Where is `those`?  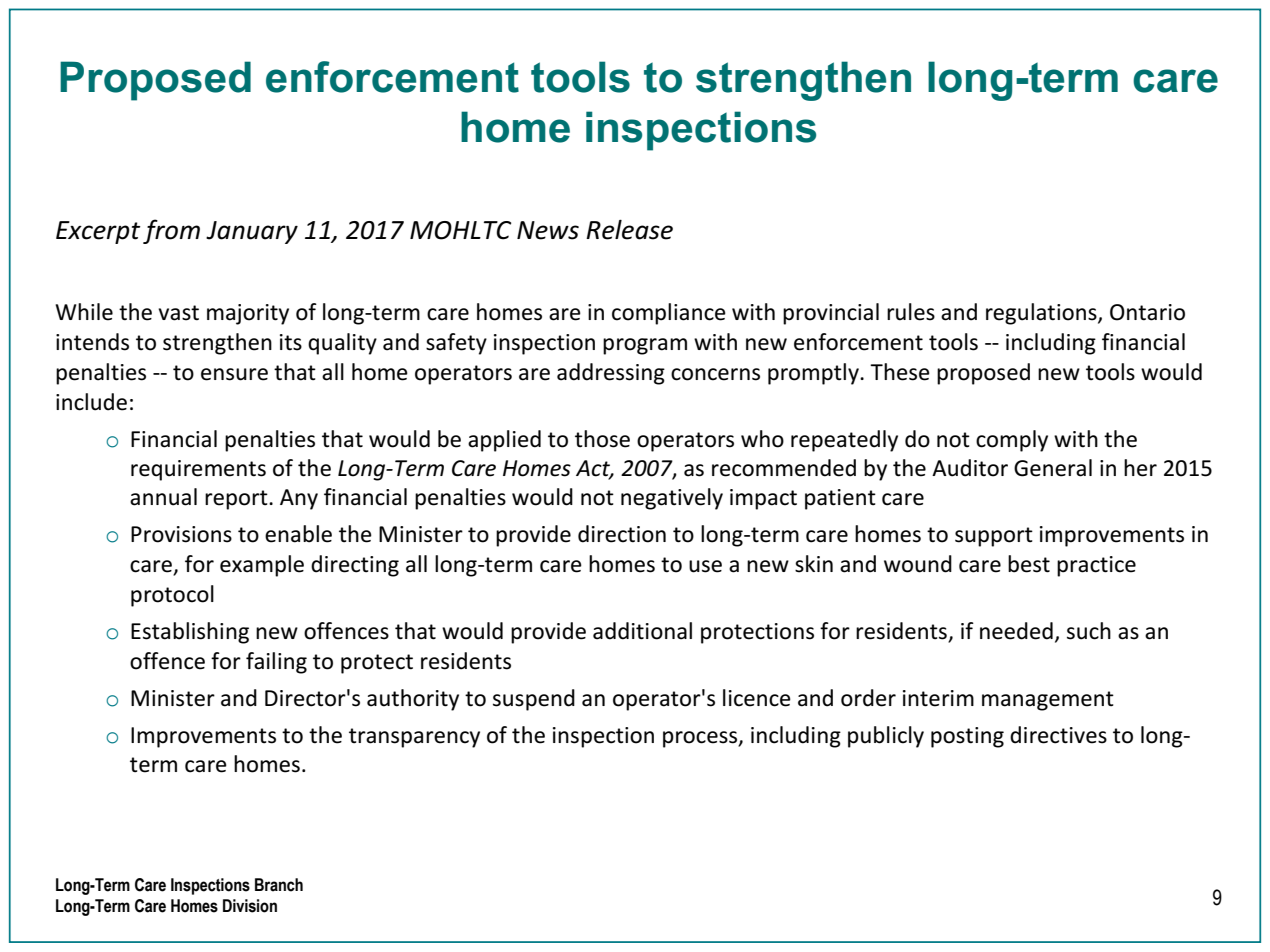
those is located at coordinates (602, 439).
